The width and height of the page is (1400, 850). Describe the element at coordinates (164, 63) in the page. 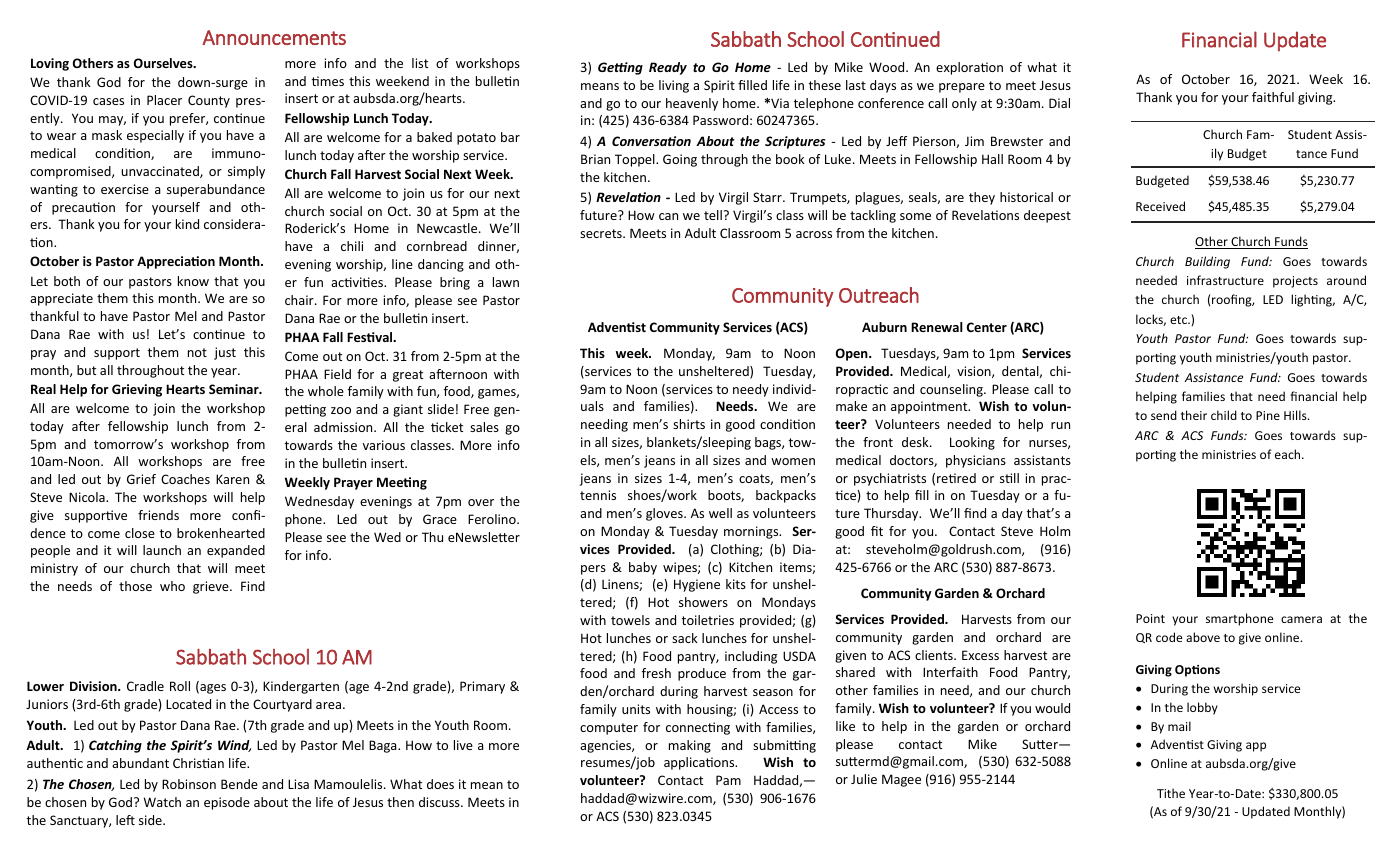

I see `Ourselves` at that location.
